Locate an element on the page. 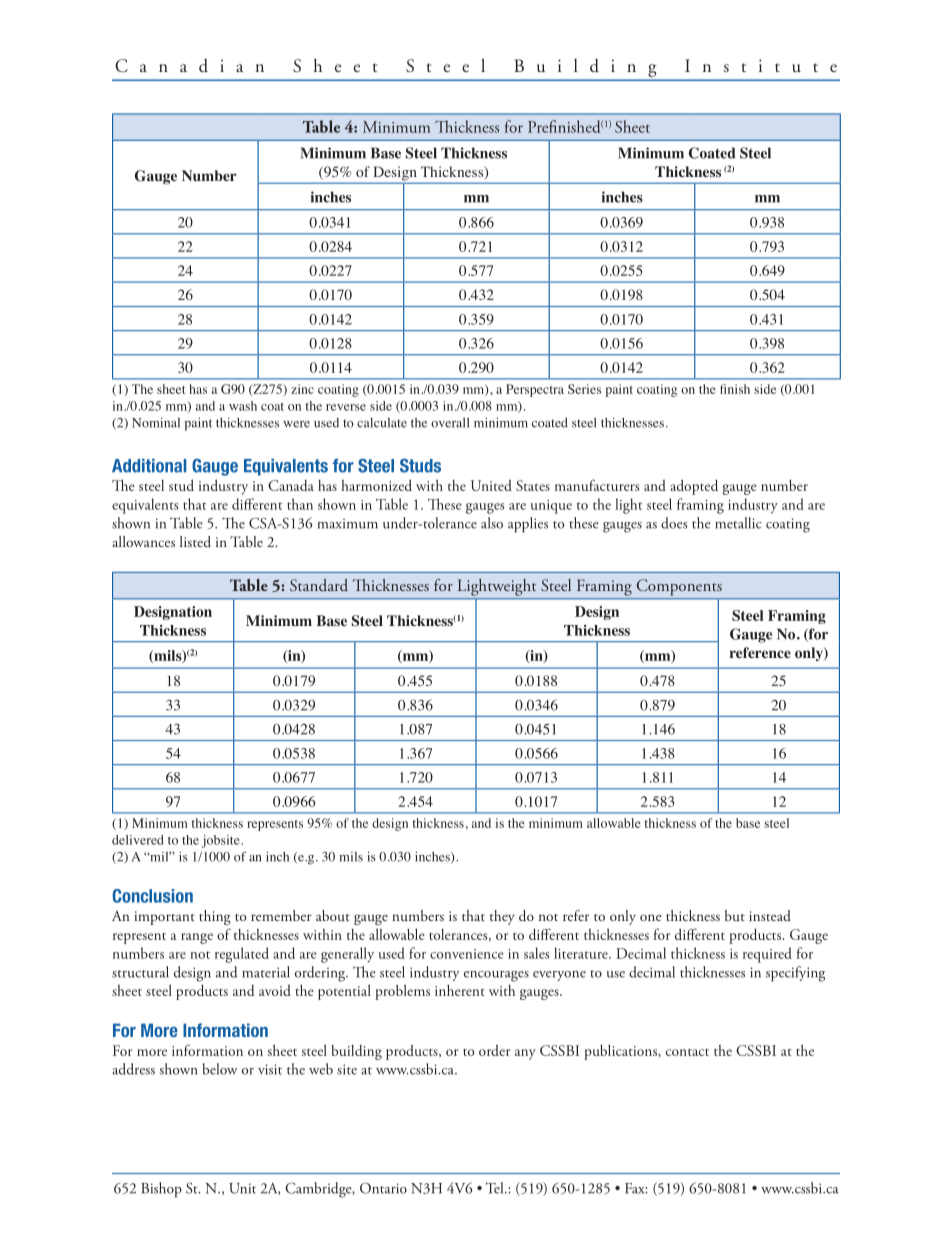  delivered is located at coordinates (138, 840).
